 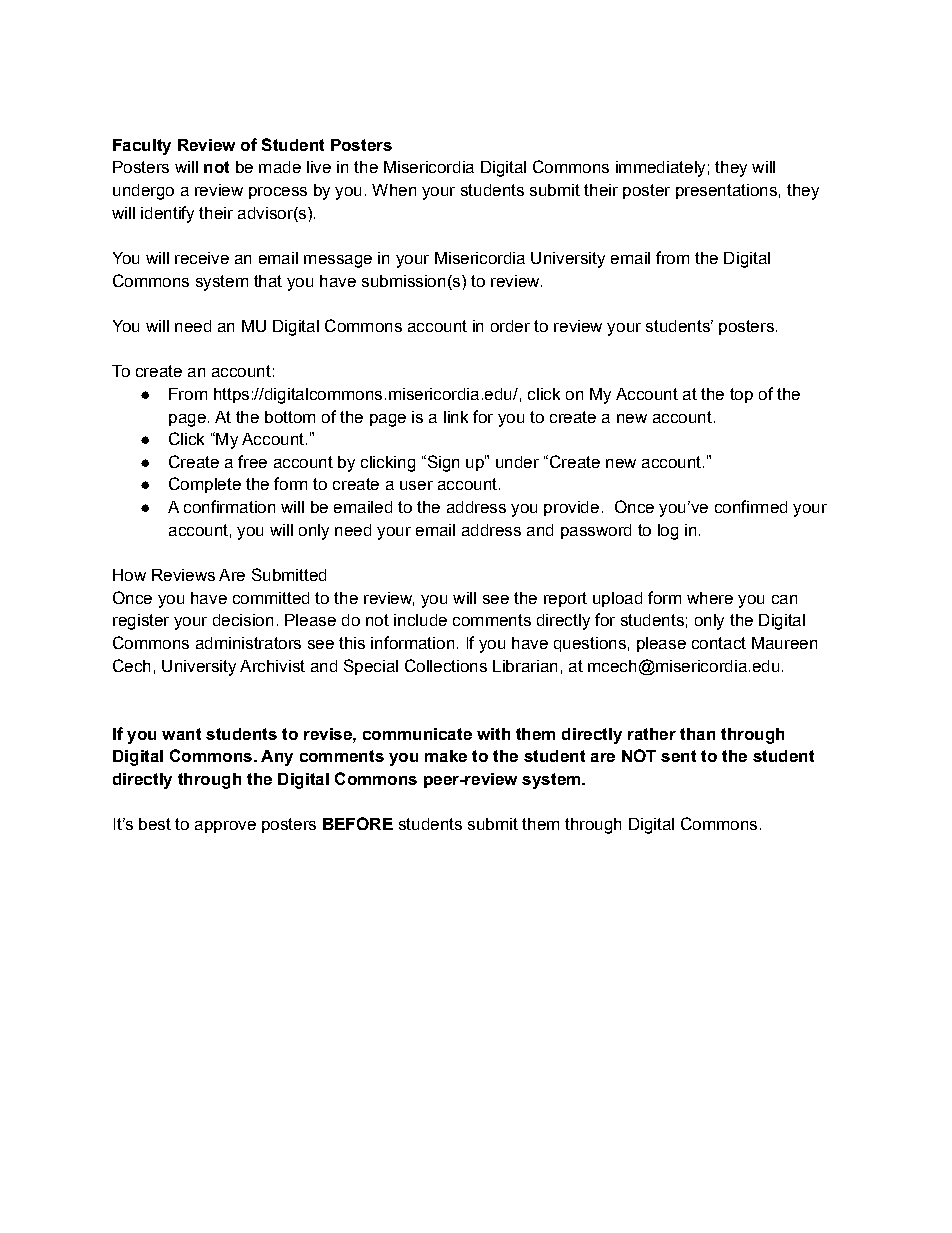 What do you see at coordinates (456, 417) in the document?
I see `link` at bounding box center [456, 417].
